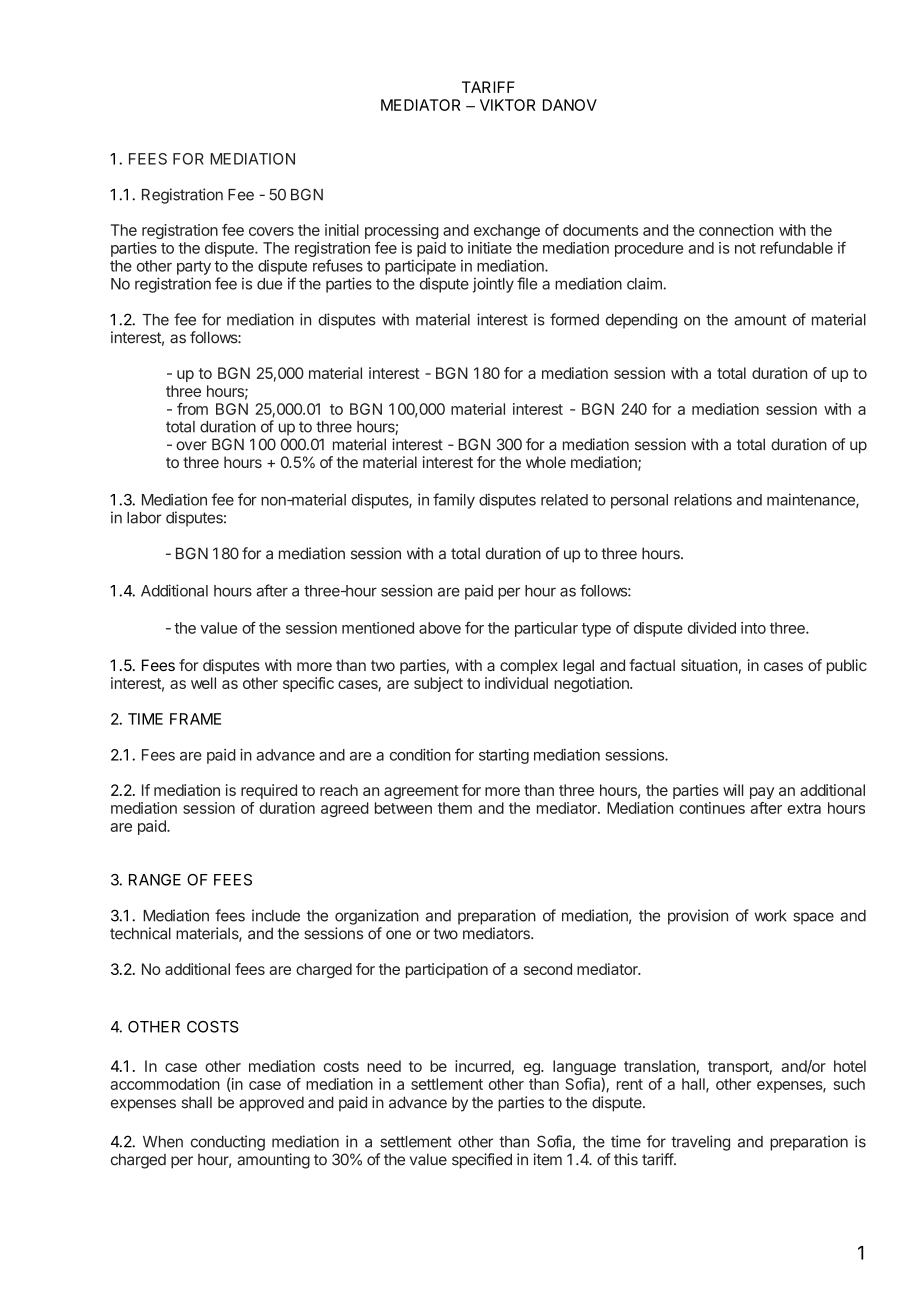 Image resolution: width=924 pixels, height=1308 pixels. I want to click on relations, so click(703, 499).
